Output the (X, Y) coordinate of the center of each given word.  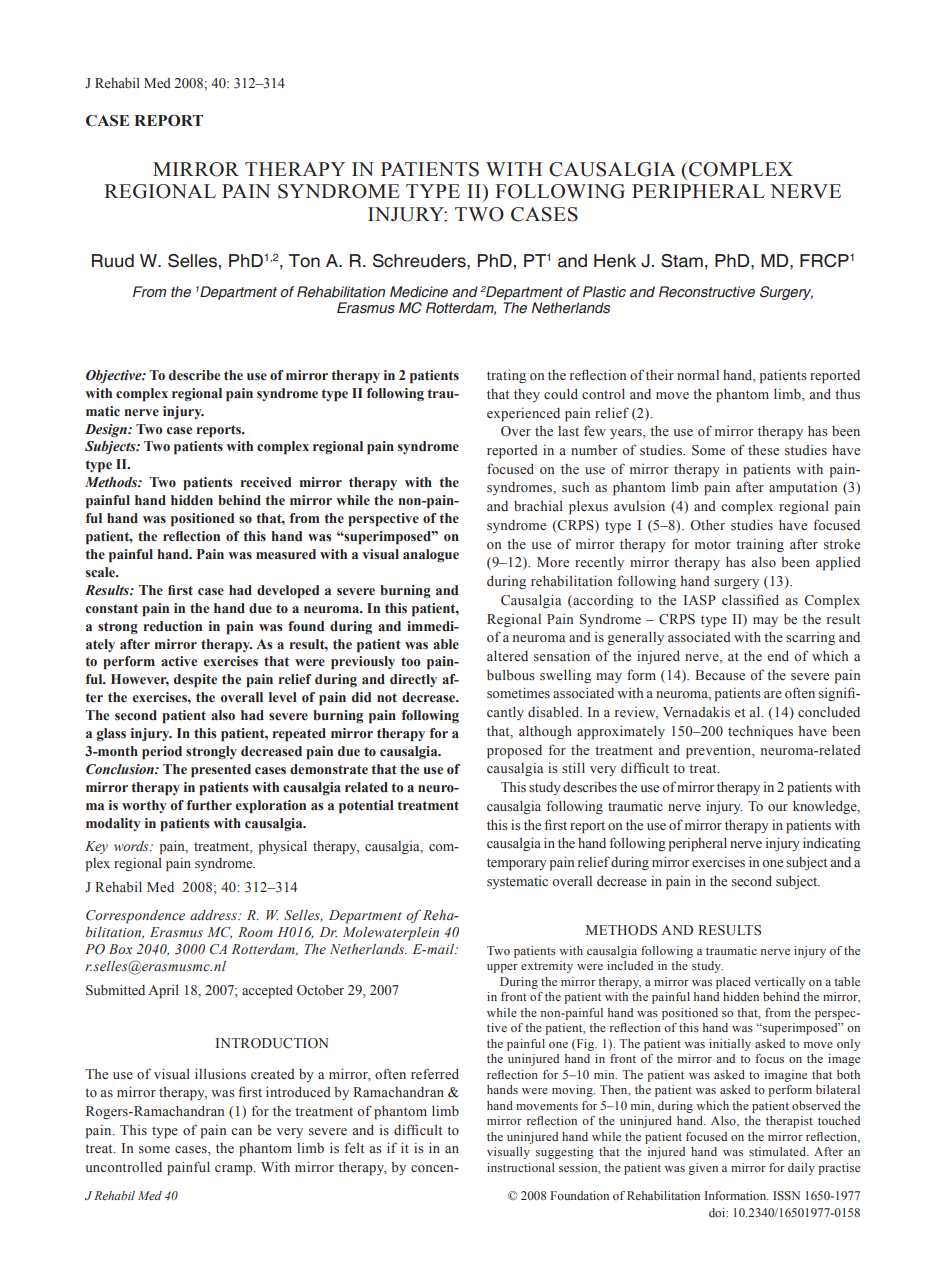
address (214, 915)
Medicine (419, 292)
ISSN (786, 1195)
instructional (521, 1167)
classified (750, 600)
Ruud (113, 261)
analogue (431, 556)
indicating (832, 844)
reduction (173, 626)
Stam (682, 261)
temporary (517, 864)
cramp (235, 1170)
